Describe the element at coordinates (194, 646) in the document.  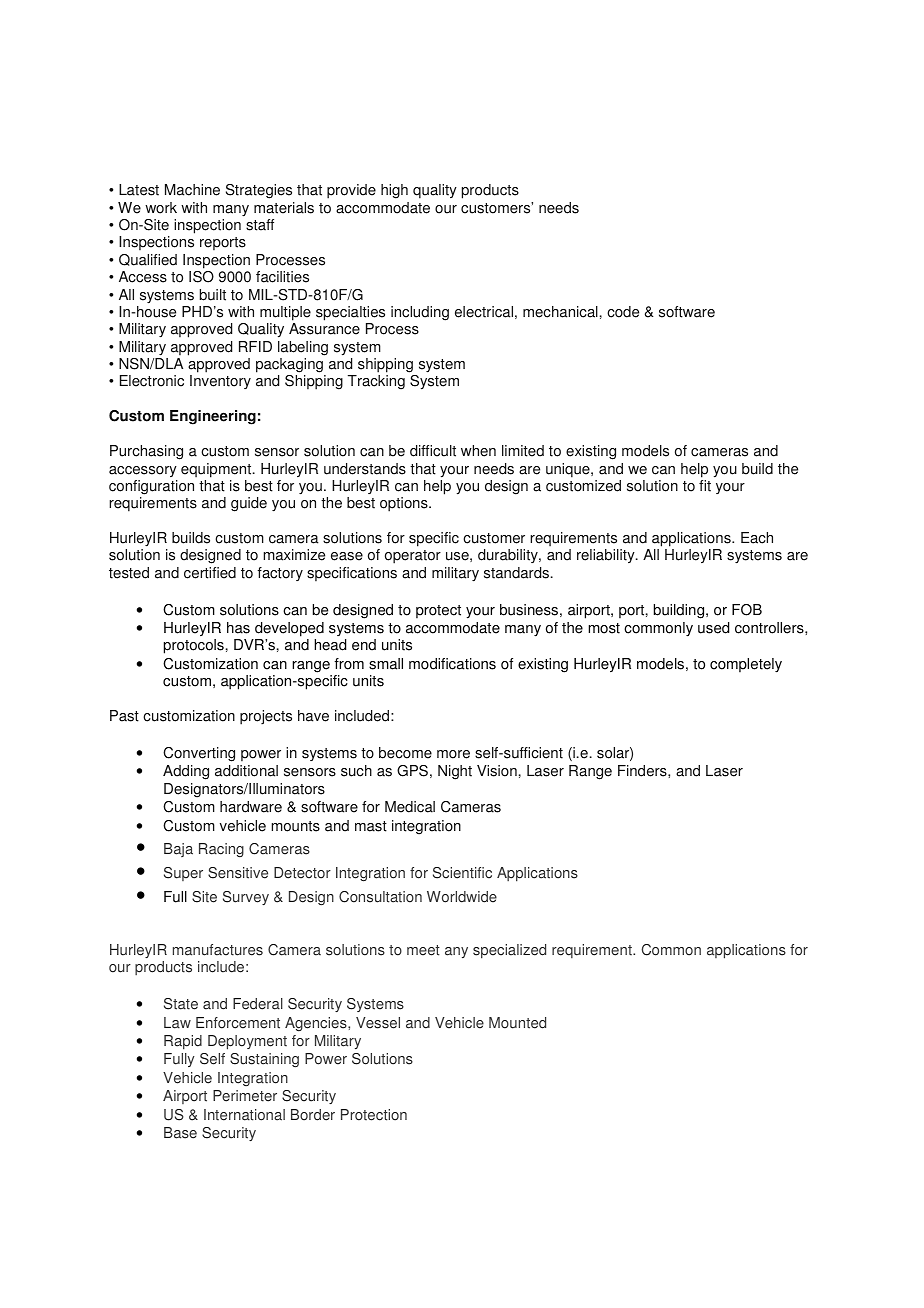
I see `protocols` at that location.
